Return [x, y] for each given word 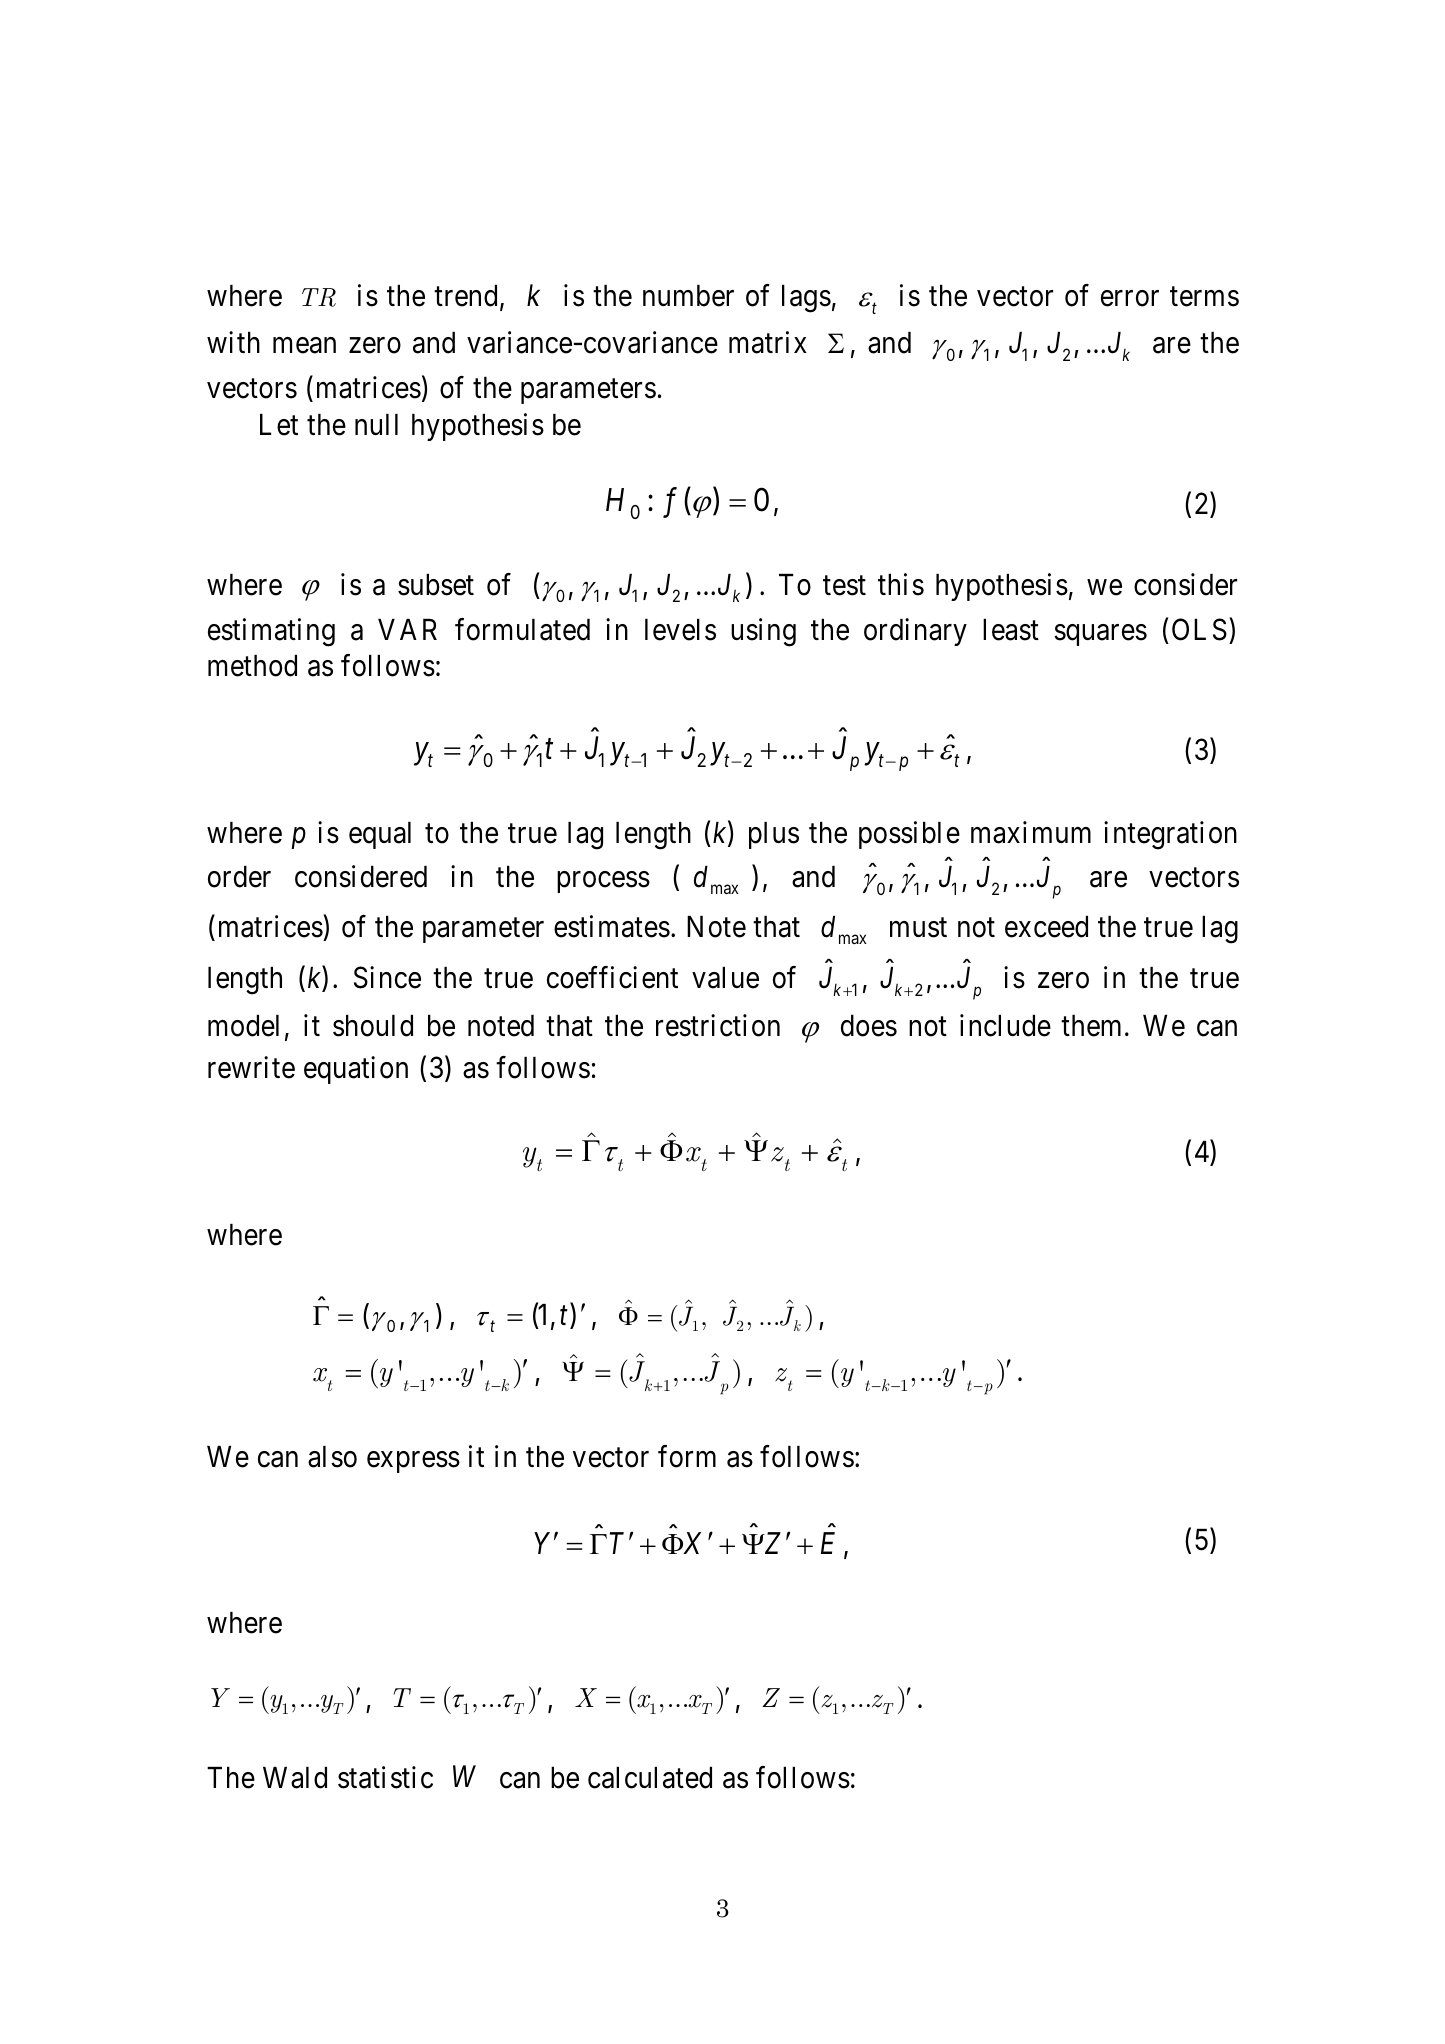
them [1091, 1026]
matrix [768, 342]
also [332, 1457]
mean [304, 346]
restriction [718, 1025]
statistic [385, 1777]
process [603, 882]
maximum [1031, 832]
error [1130, 299]
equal [380, 835]
